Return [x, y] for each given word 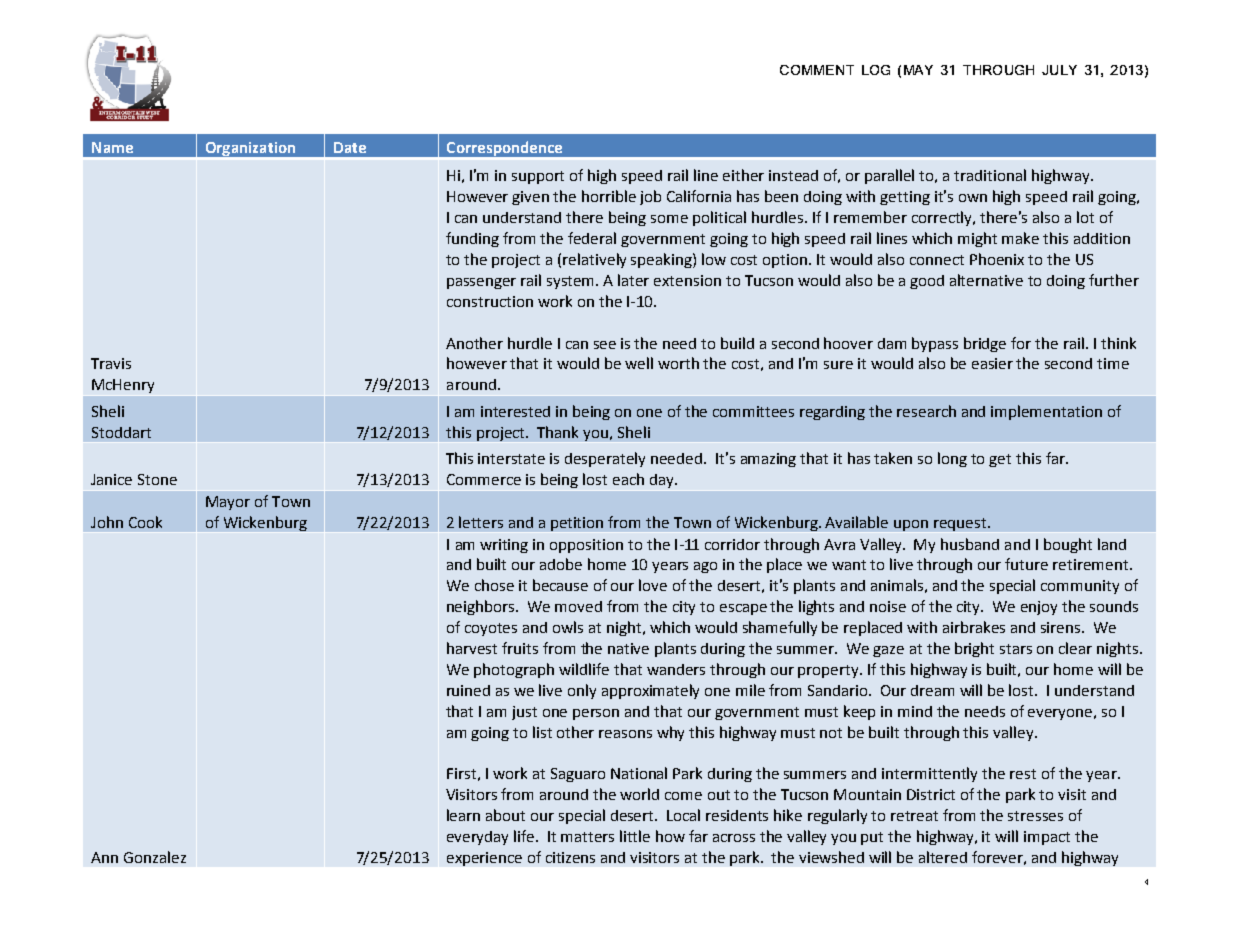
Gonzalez [155, 857]
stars [1016, 649]
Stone [157, 479]
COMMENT [817, 70]
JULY [1059, 70]
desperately [605, 459]
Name [112, 147]
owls [568, 627]
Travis [111, 363]
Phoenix [997, 259]
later [633, 280]
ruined [468, 690]
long [952, 459]
